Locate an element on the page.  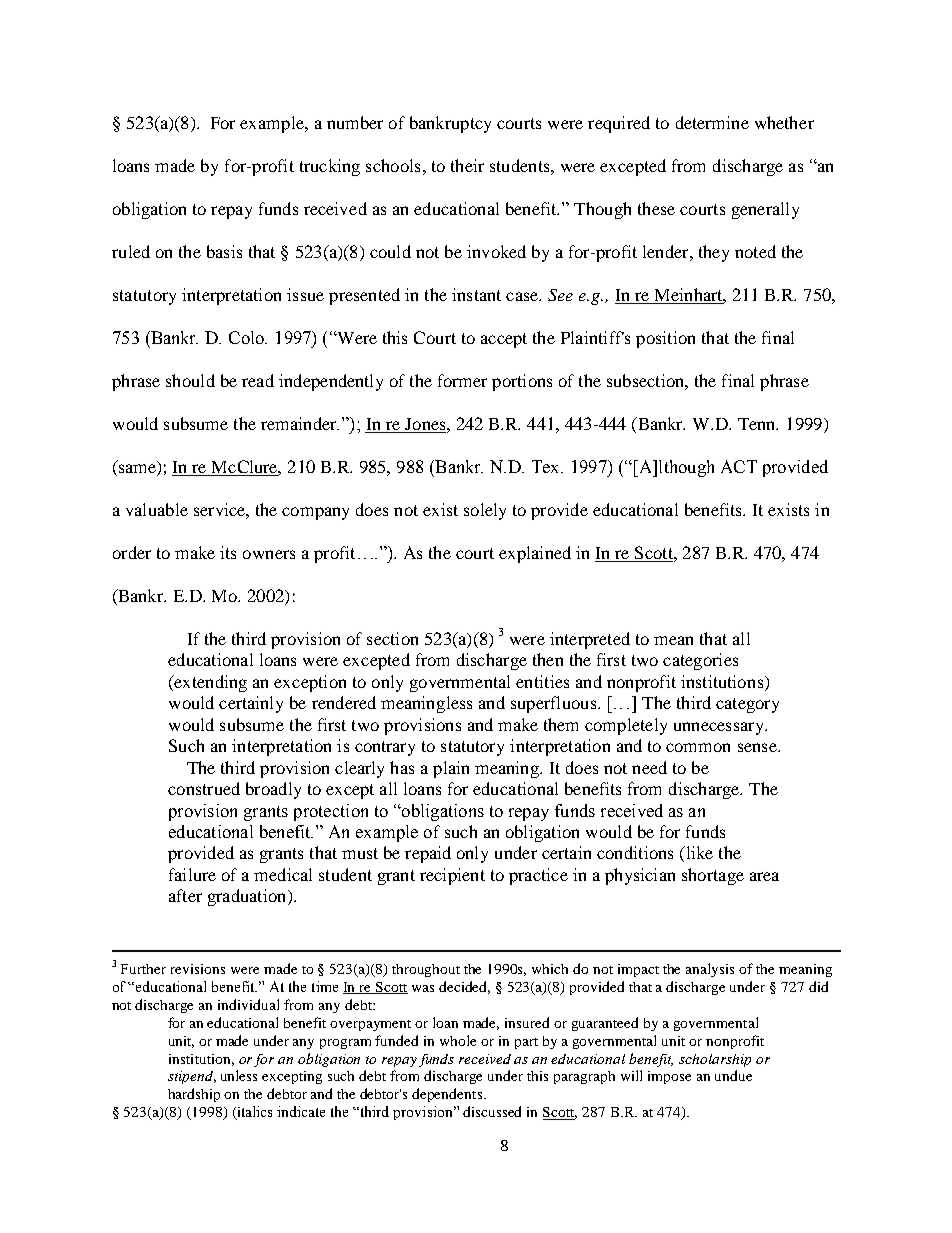
has is located at coordinates (402, 767).
